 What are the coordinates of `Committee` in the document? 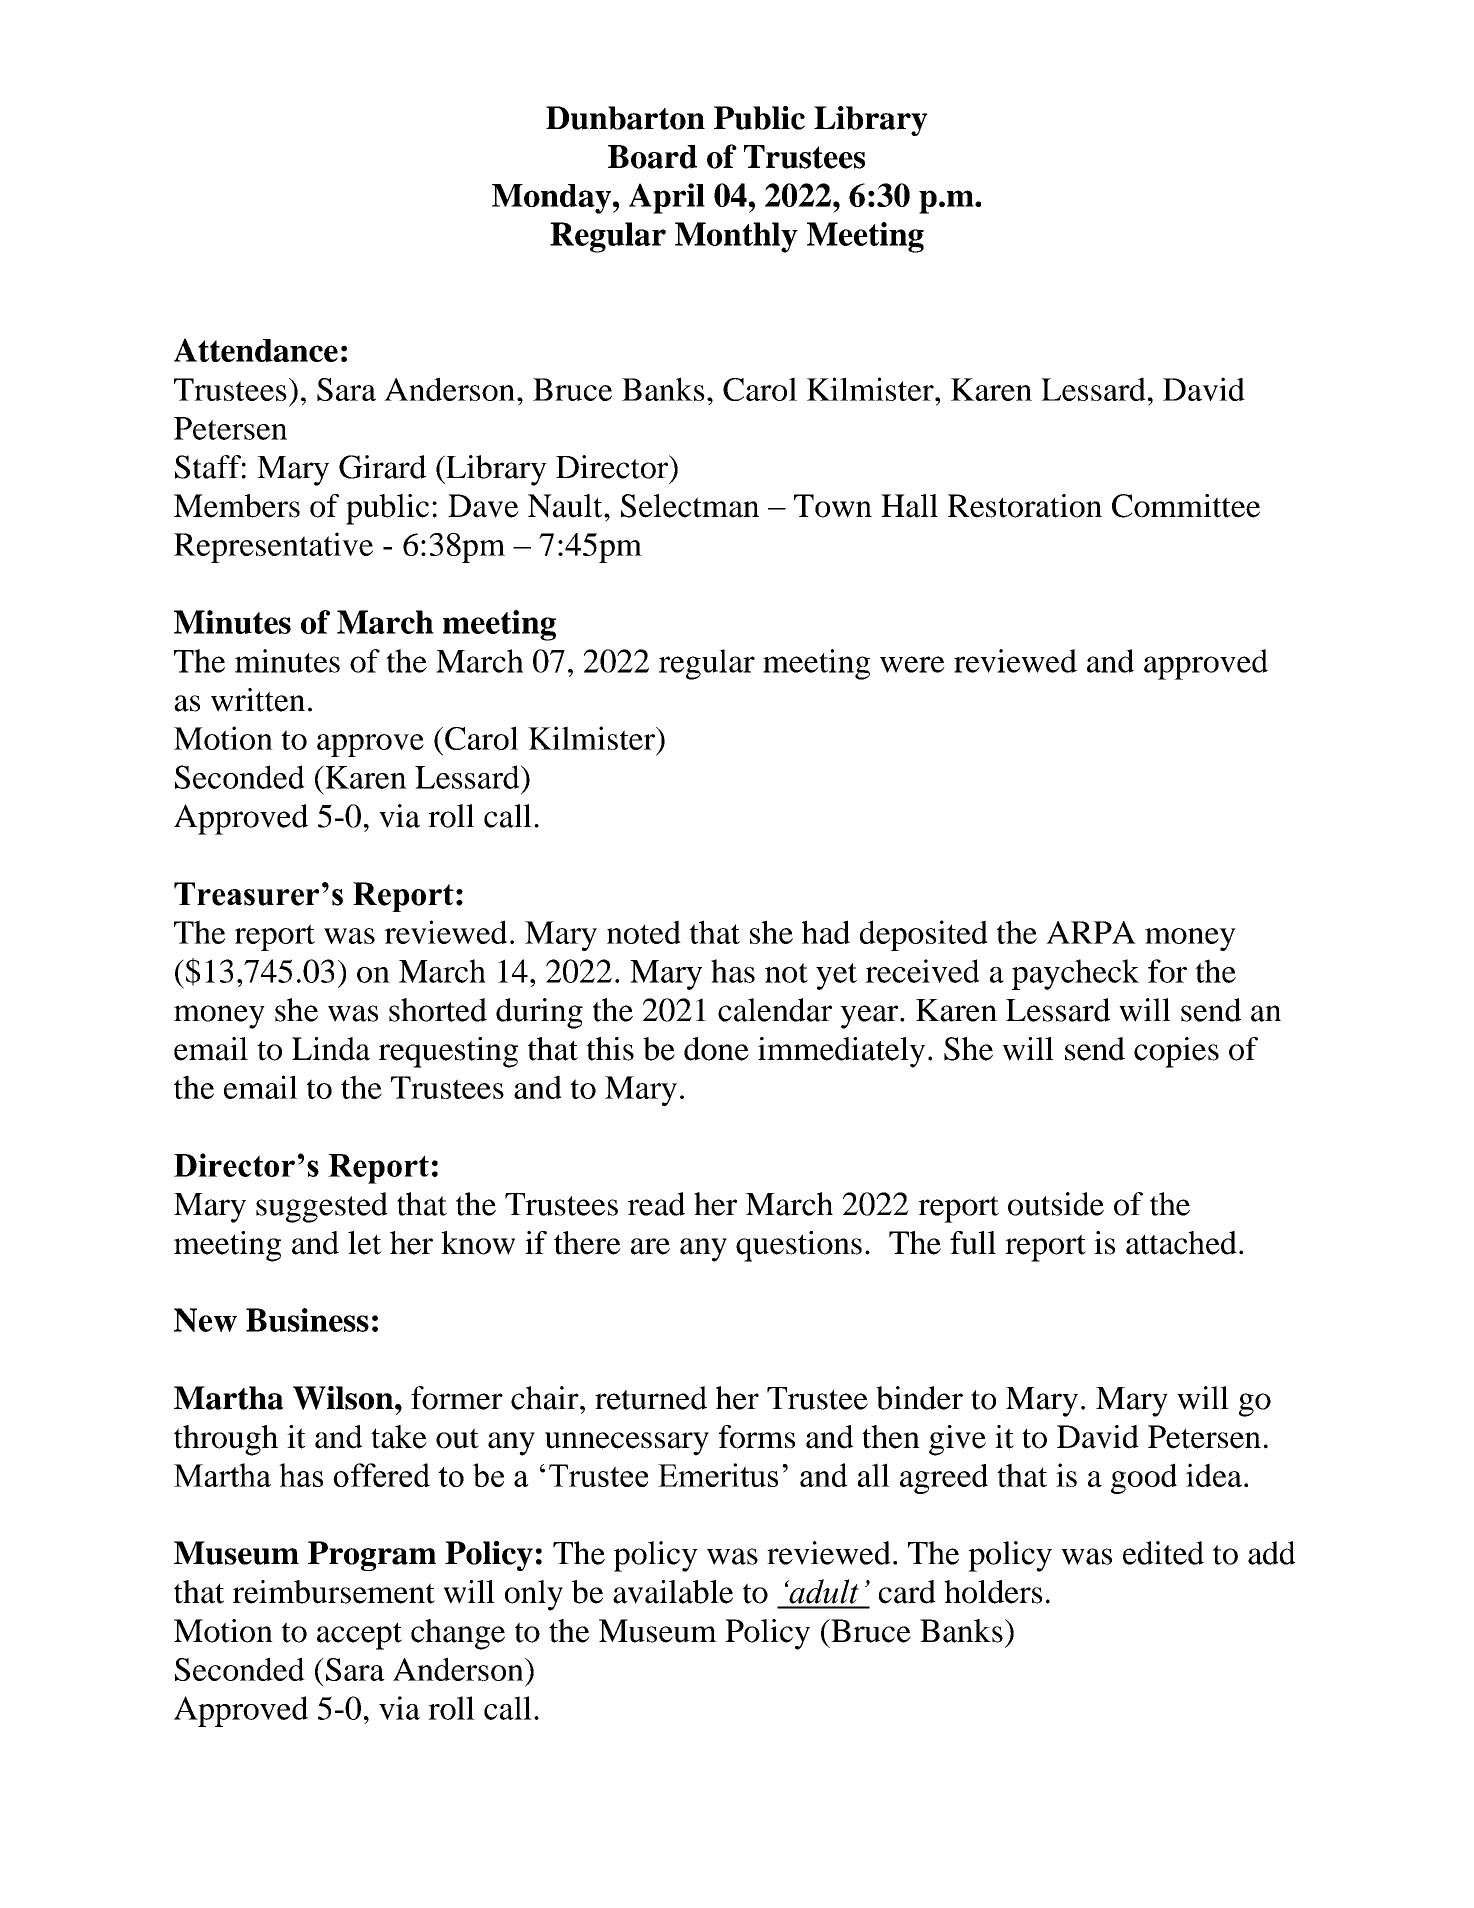 It's located at (1186, 506).
